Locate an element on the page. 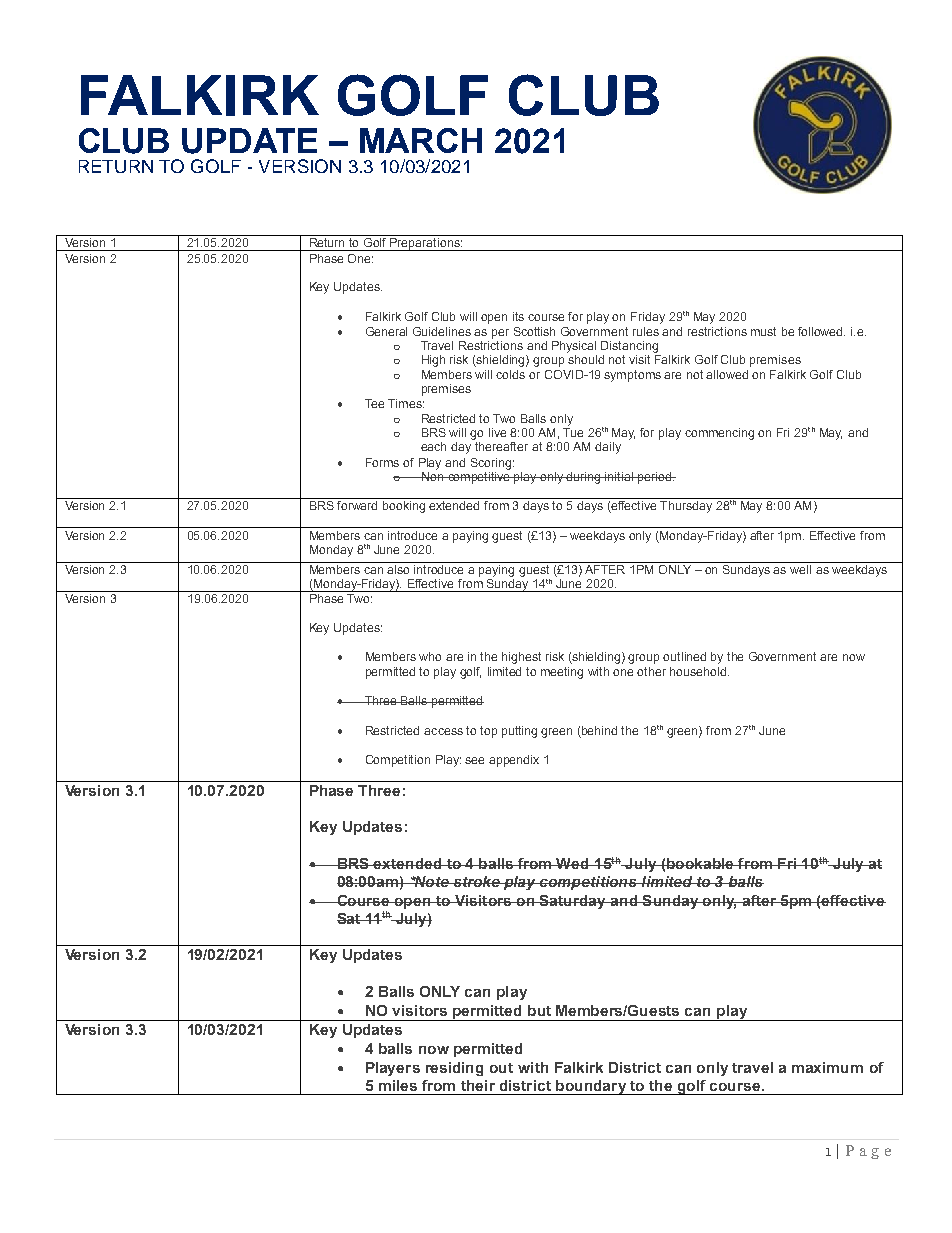 The image size is (952, 1233). must is located at coordinates (763, 331).
